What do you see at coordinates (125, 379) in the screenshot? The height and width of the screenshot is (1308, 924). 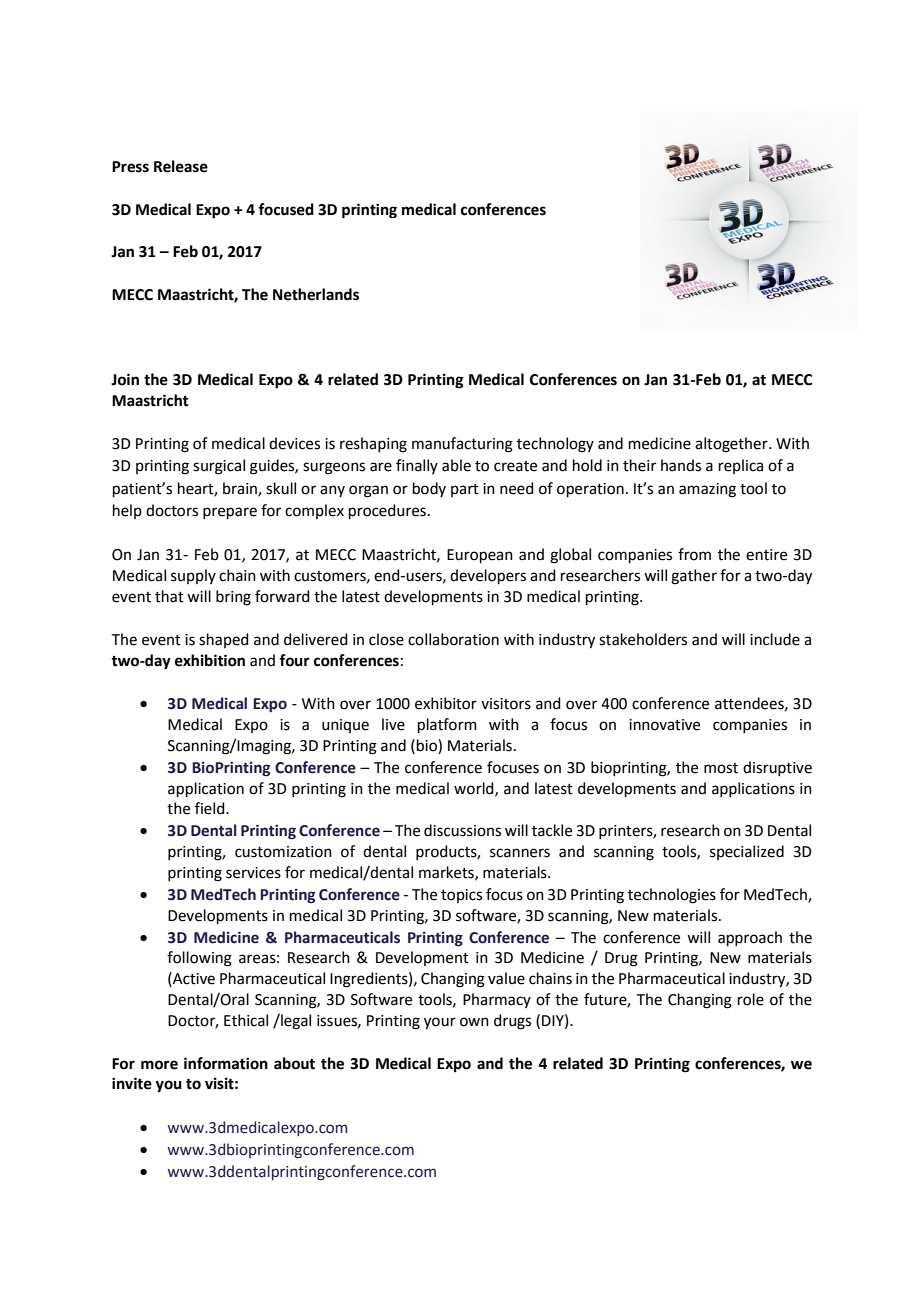 I see `Join` at bounding box center [125, 379].
